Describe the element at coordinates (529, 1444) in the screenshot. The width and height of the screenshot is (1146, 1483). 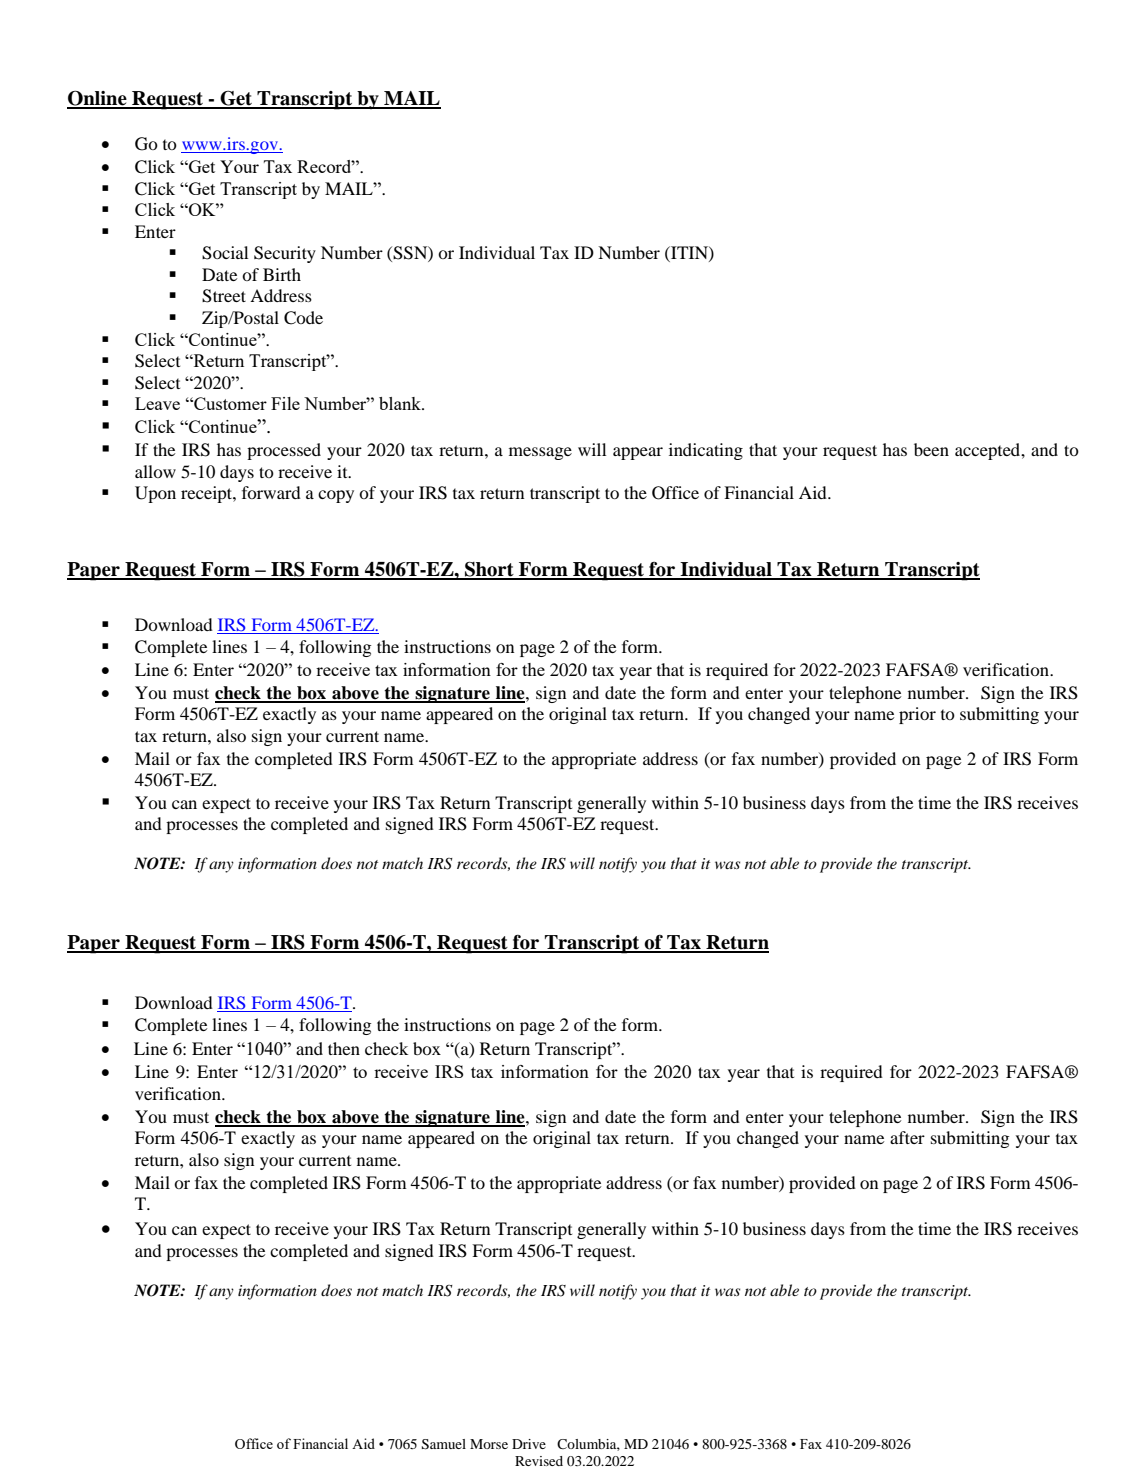
I see `Drive` at that location.
